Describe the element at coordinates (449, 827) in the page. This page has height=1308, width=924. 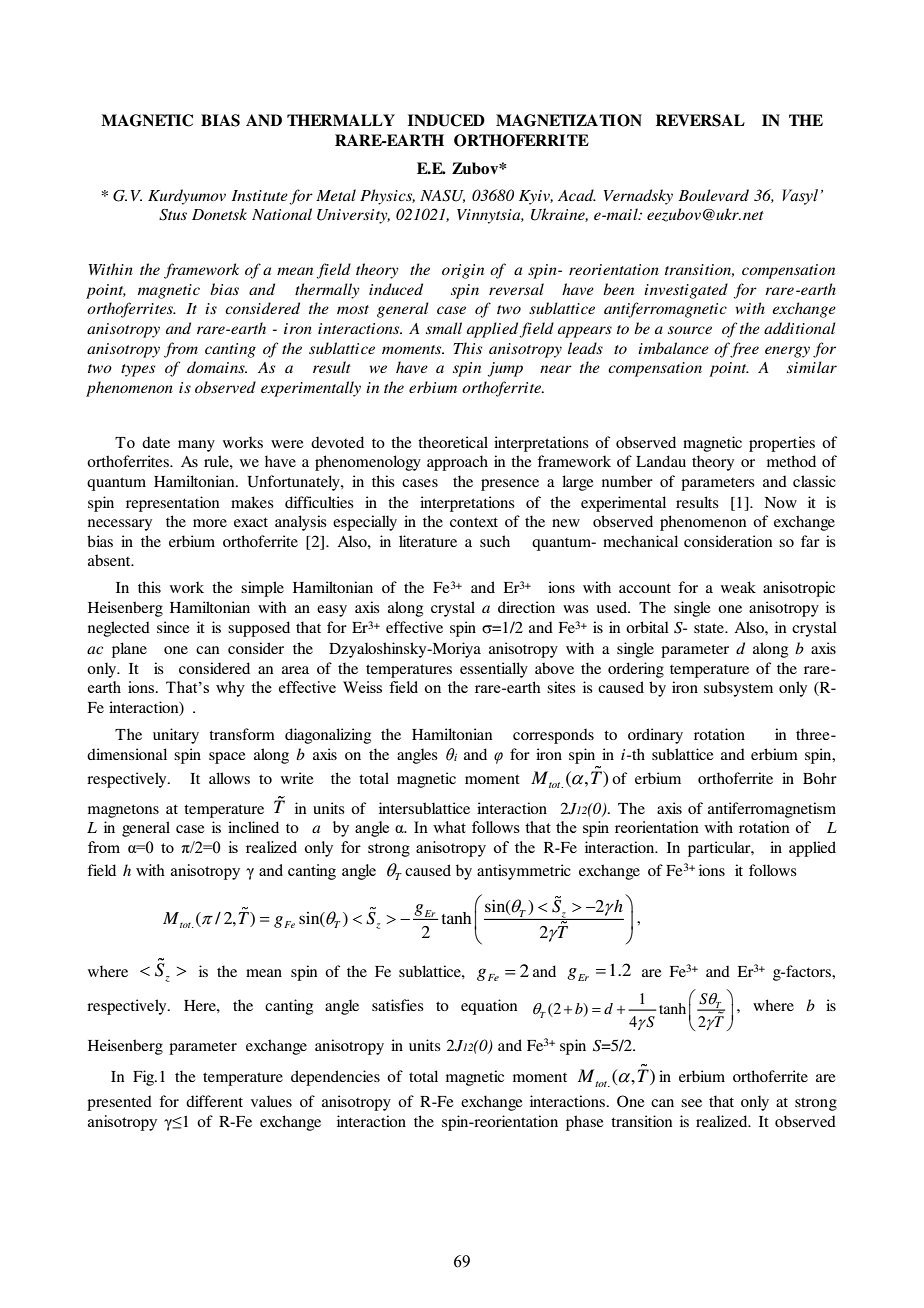
I see `what` at that location.
